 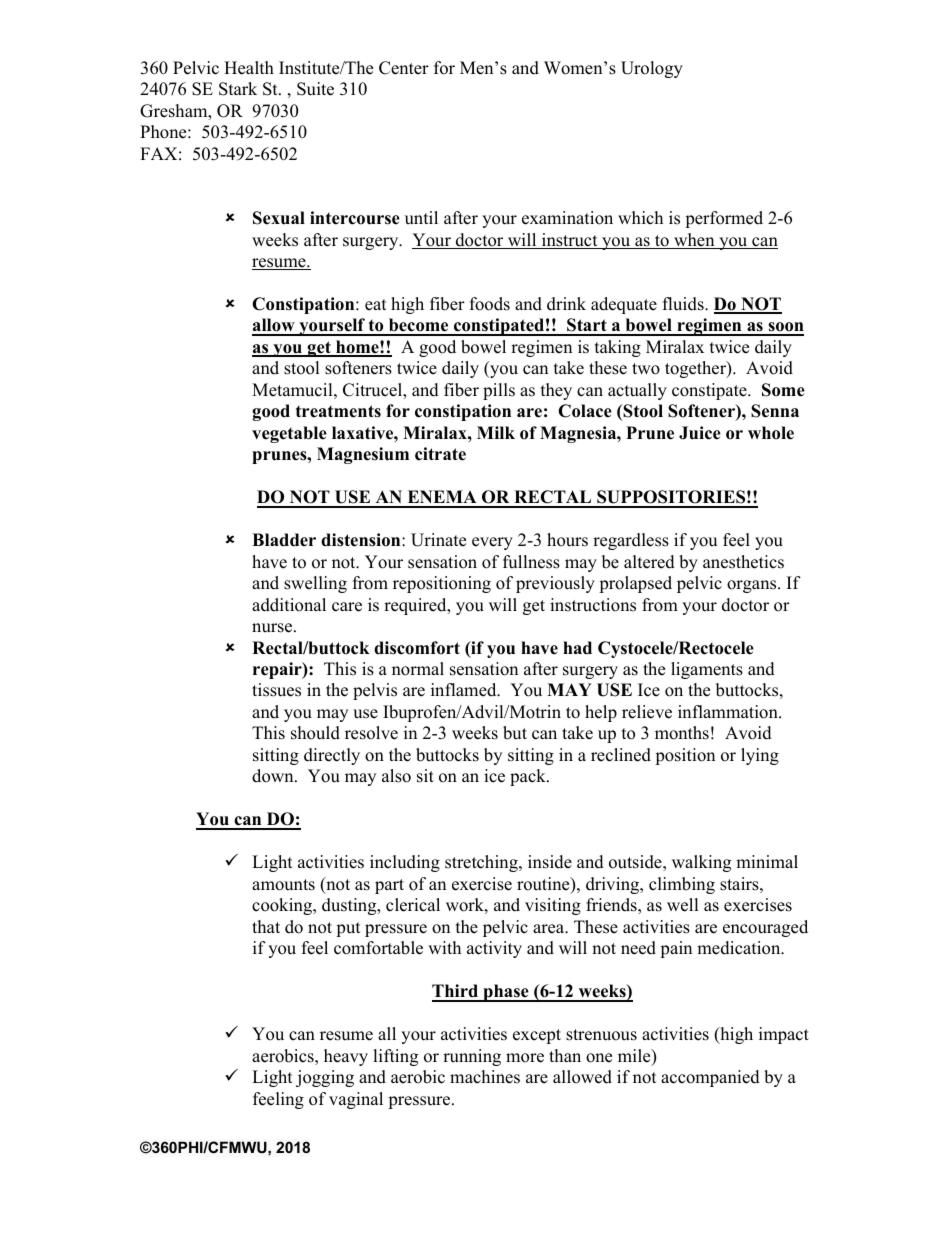 What do you see at coordinates (338, 411) in the image?
I see `treatments` at bounding box center [338, 411].
